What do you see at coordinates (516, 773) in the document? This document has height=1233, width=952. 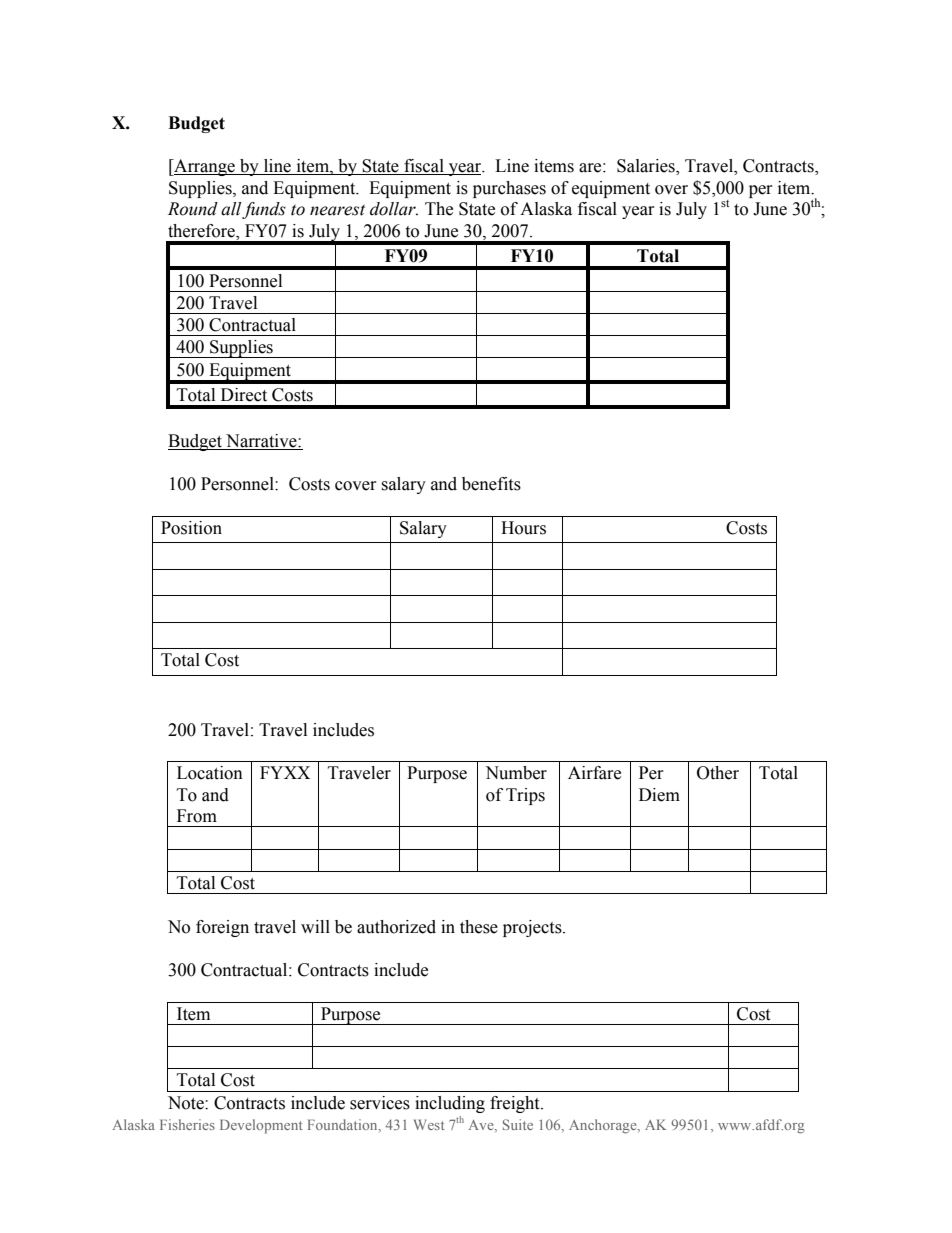 I see `Number` at bounding box center [516, 773].
